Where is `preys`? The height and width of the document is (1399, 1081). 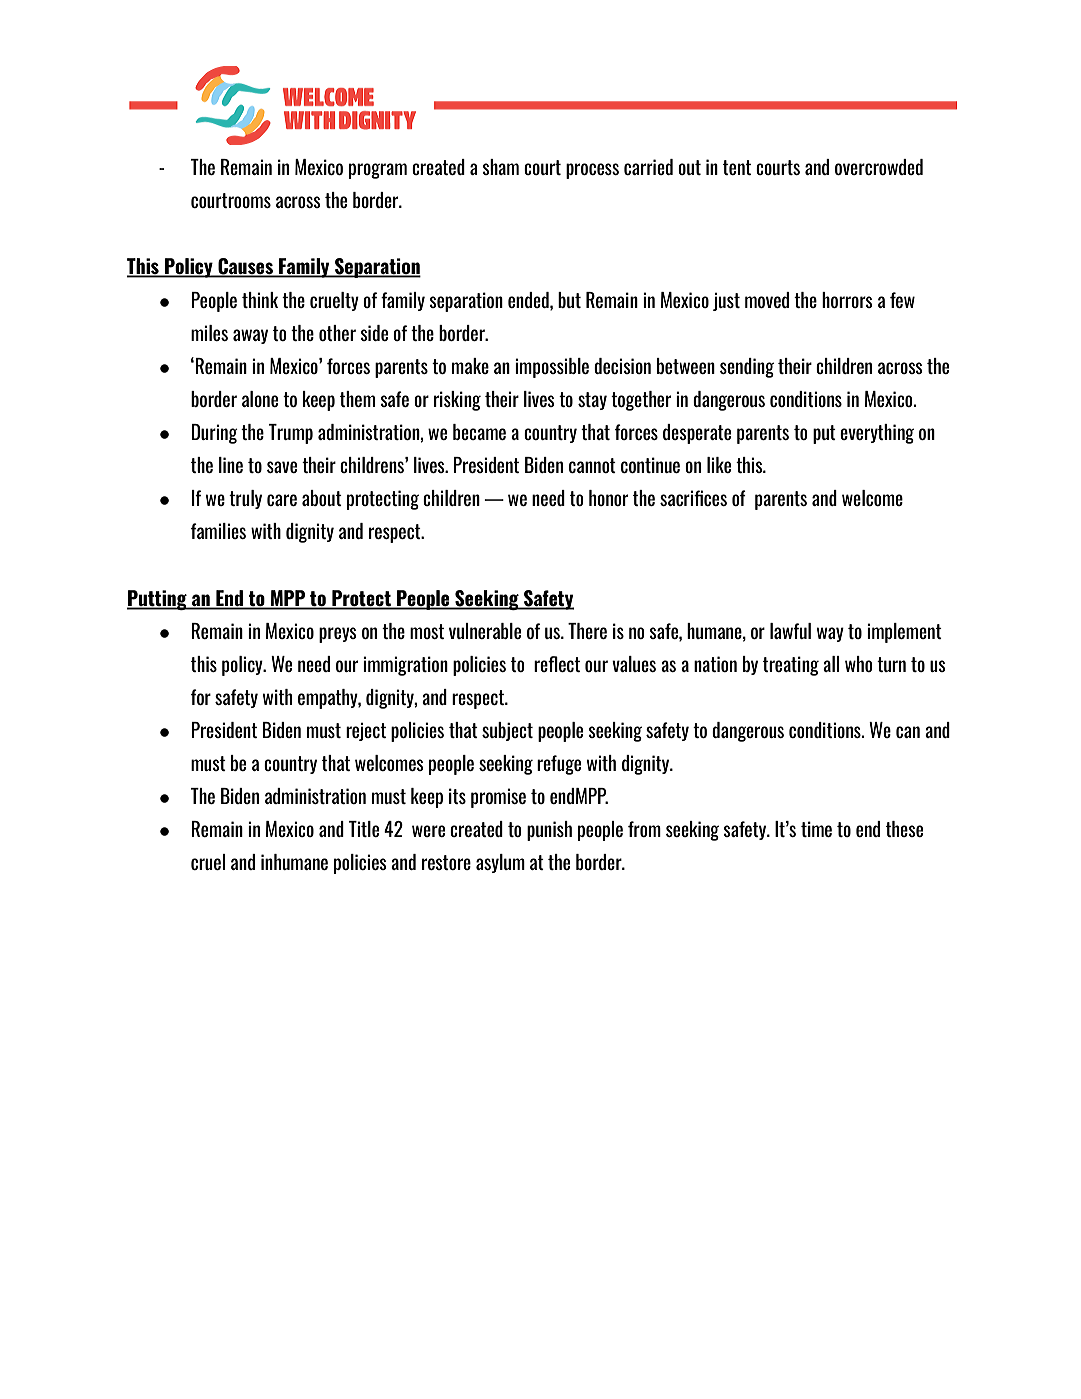 preys is located at coordinates (338, 635).
